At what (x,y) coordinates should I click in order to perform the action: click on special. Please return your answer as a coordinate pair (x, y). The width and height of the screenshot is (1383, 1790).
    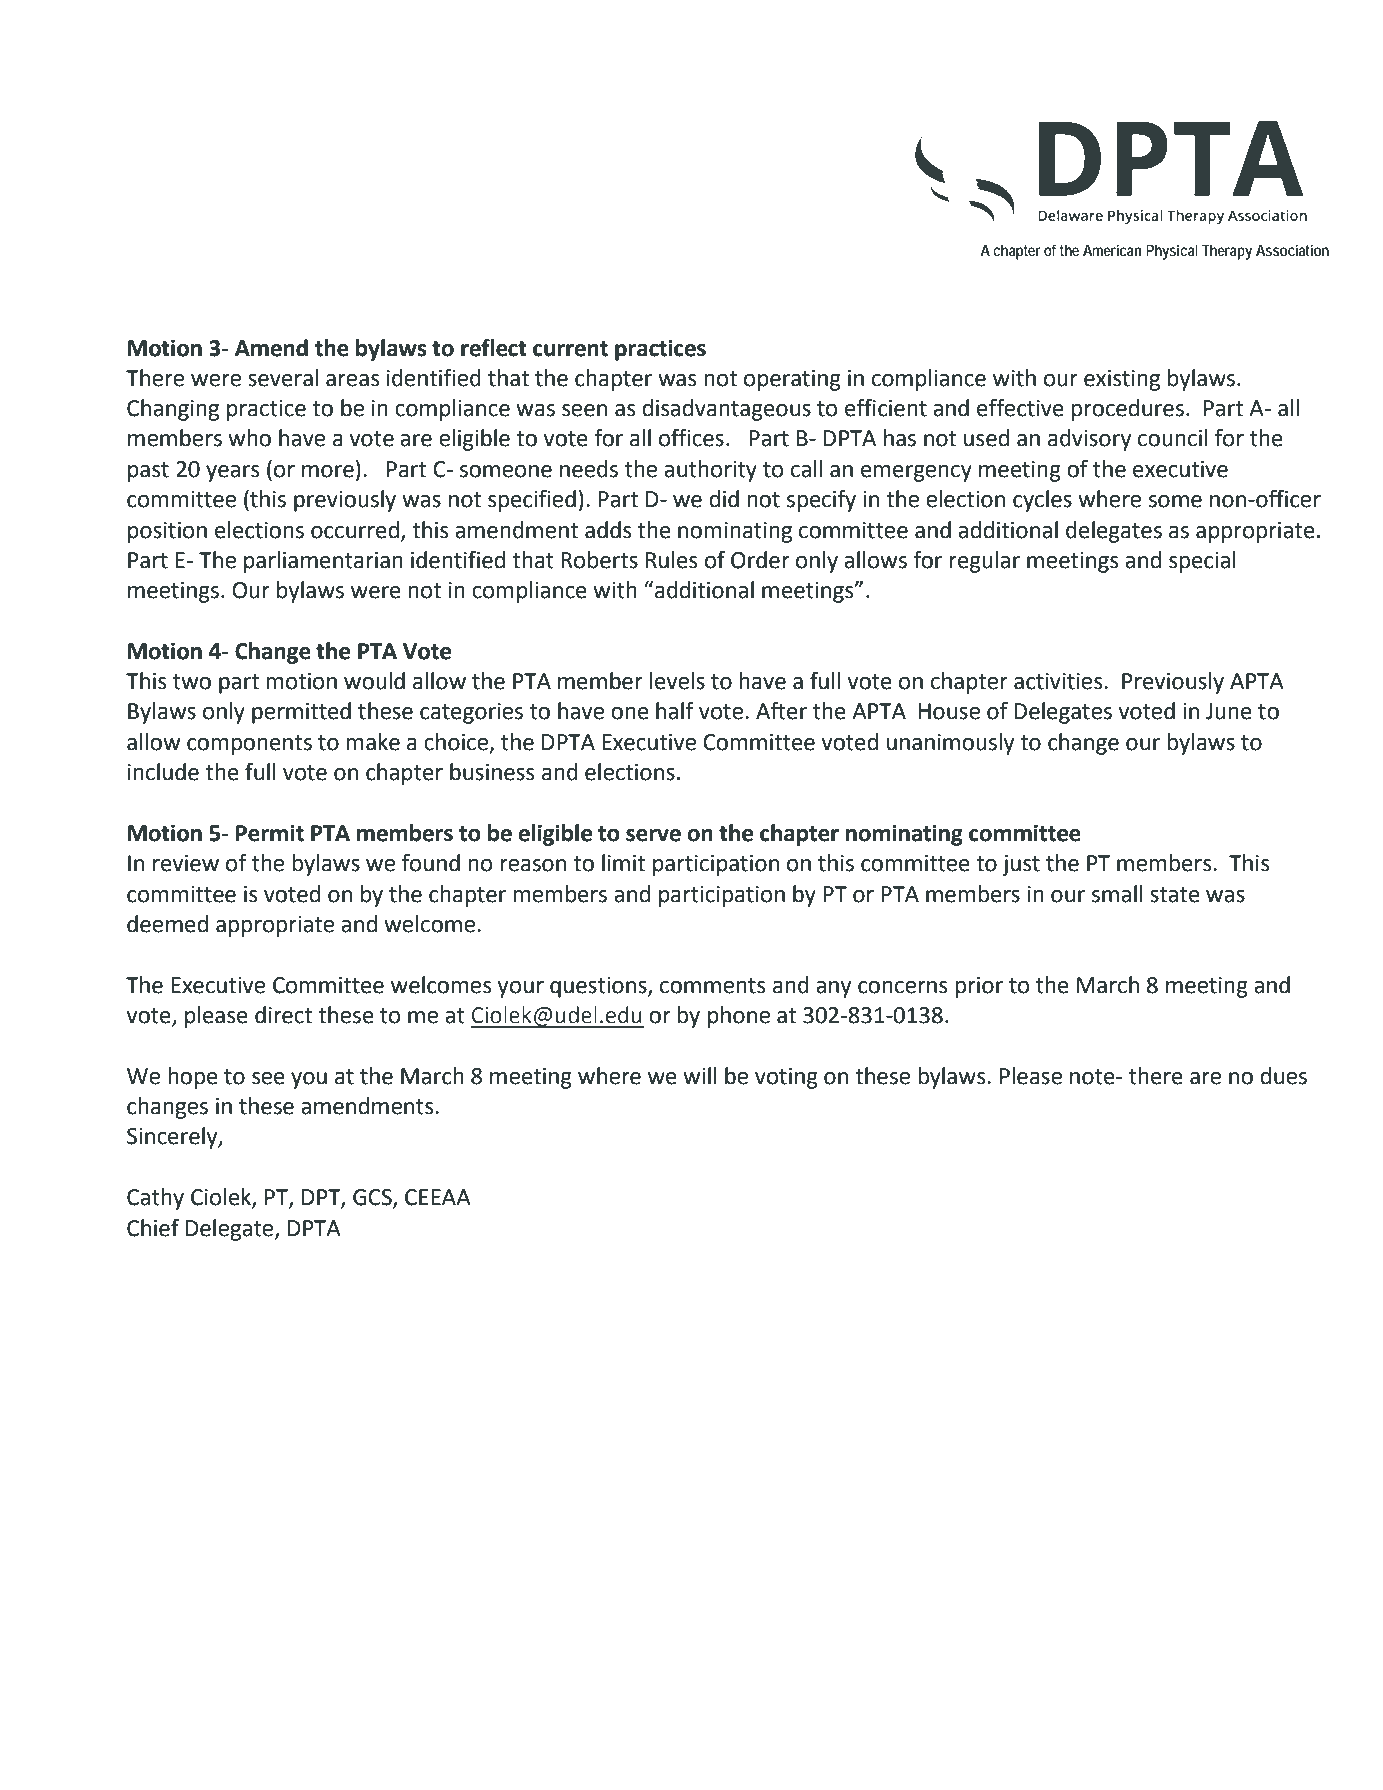
    Looking at the image, I should click on (1202, 562).
